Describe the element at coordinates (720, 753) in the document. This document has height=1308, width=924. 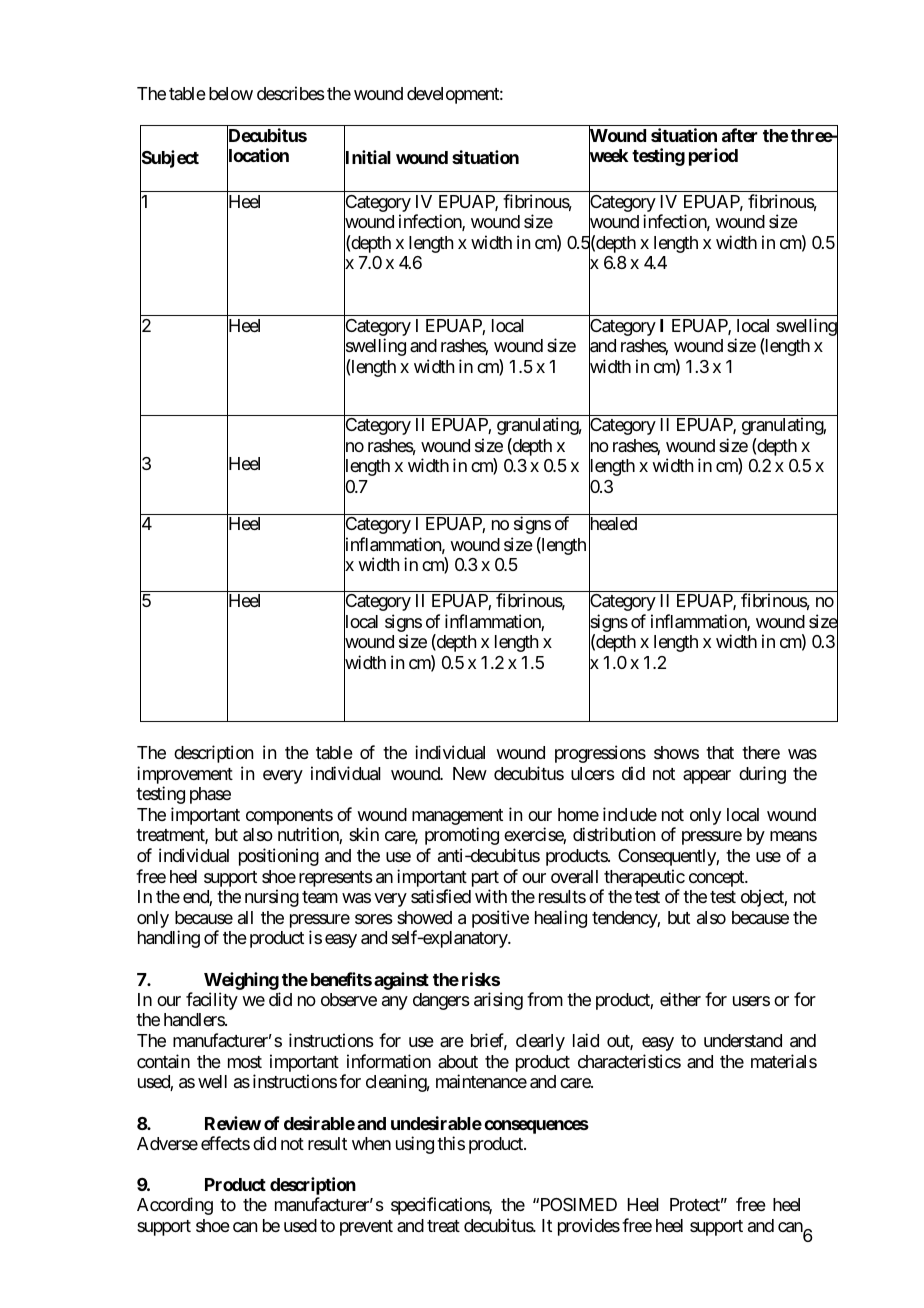
I see `that` at that location.
